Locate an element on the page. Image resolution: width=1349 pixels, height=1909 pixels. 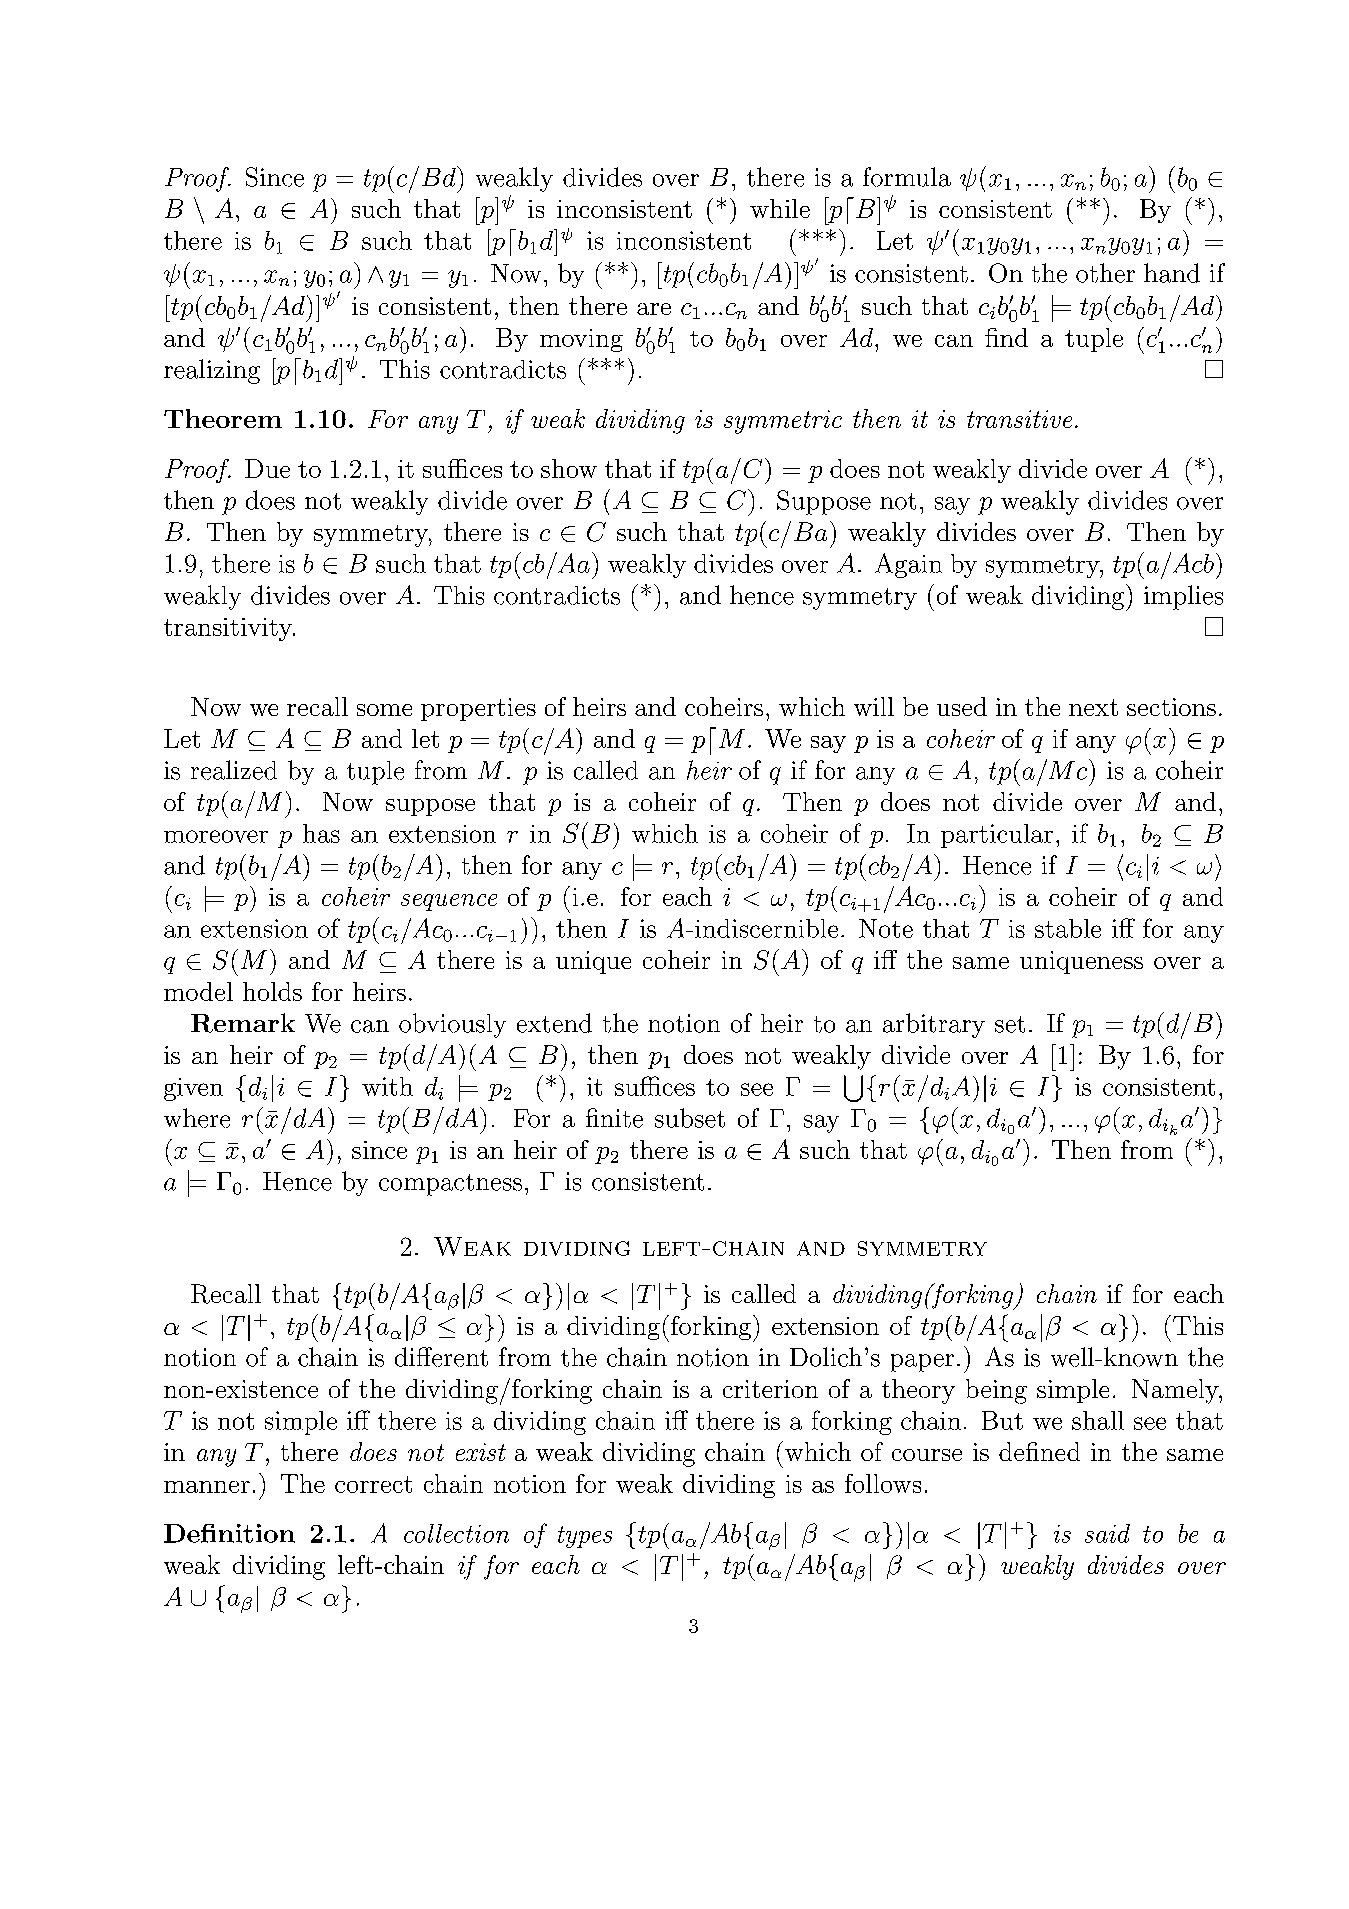
correct is located at coordinates (373, 1484).
